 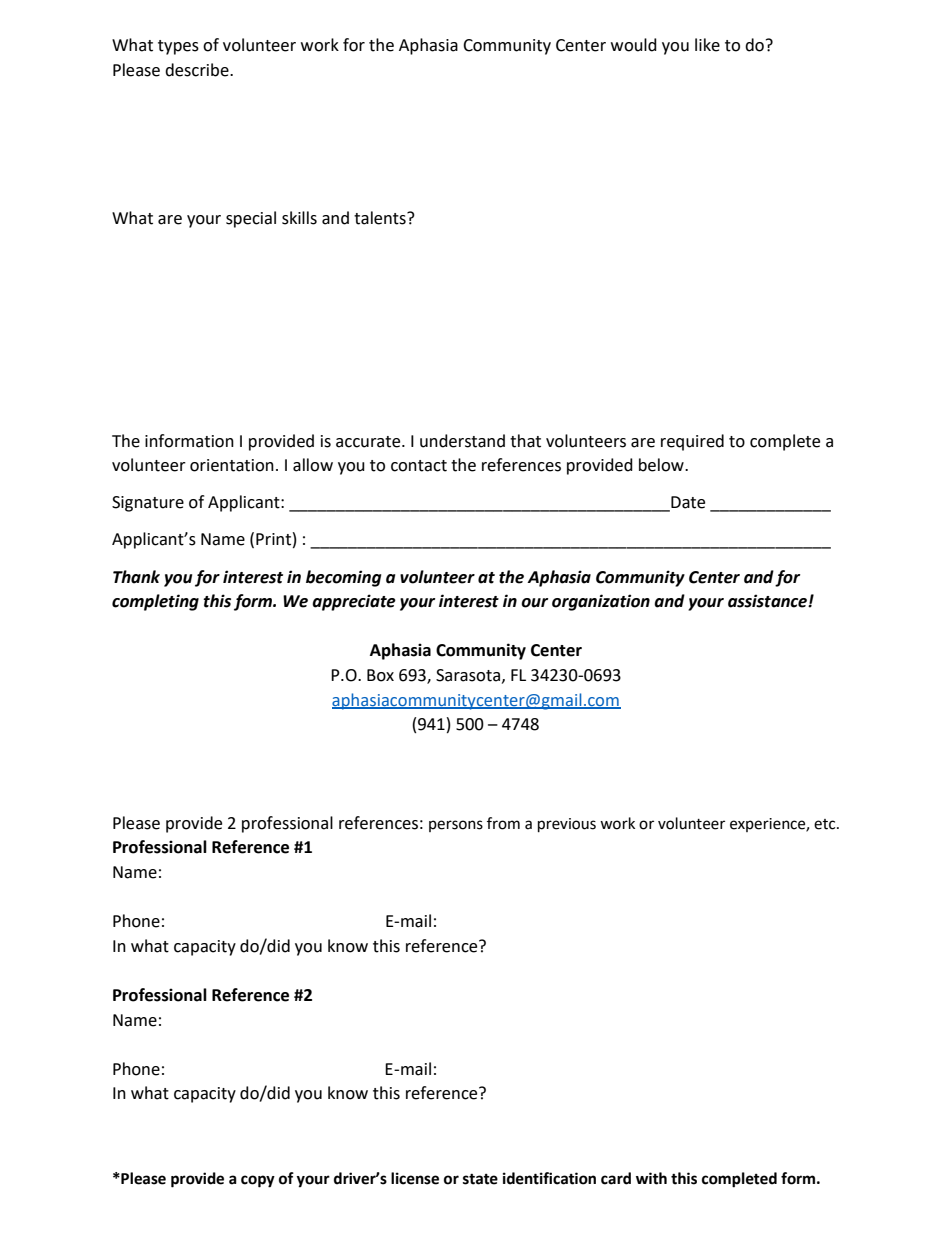 What do you see at coordinates (480, 1179) in the page?
I see `state` at bounding box center [480, 1179].
